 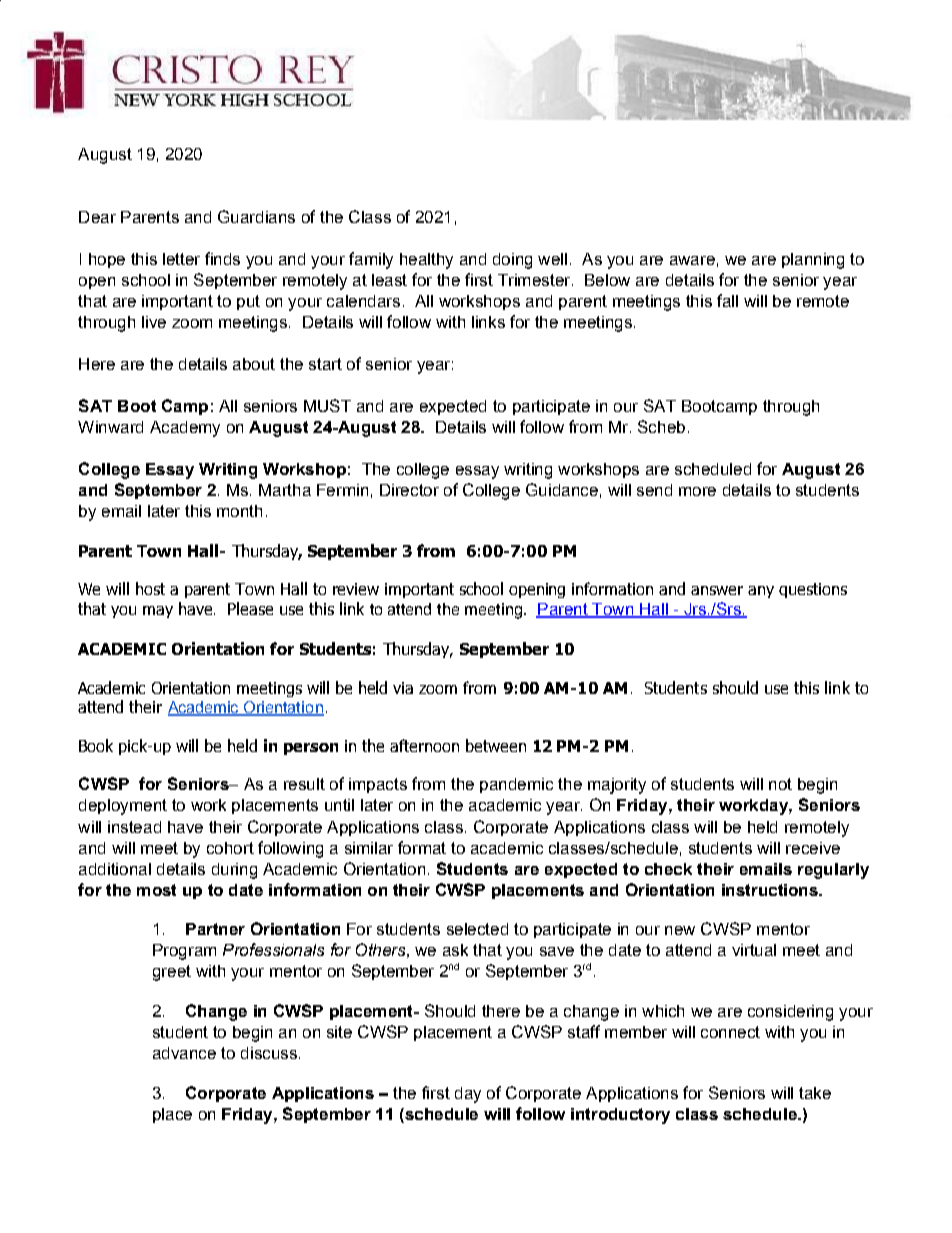 I want to click on any, so click(x=761, y=592).
